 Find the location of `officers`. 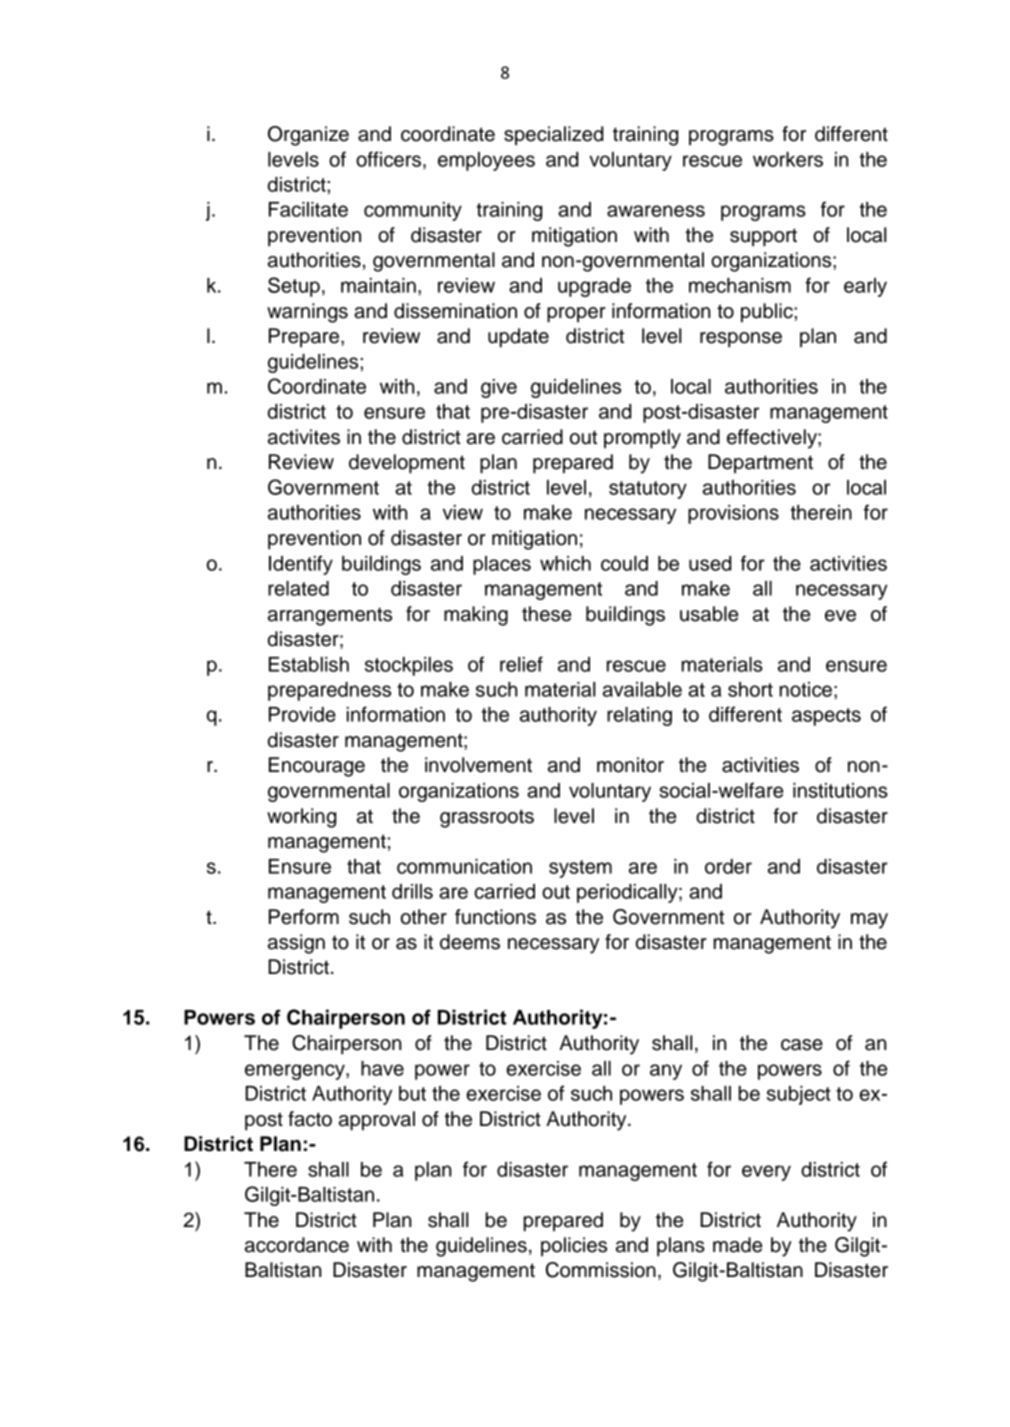

officers is located at coordinates (388, 159).
